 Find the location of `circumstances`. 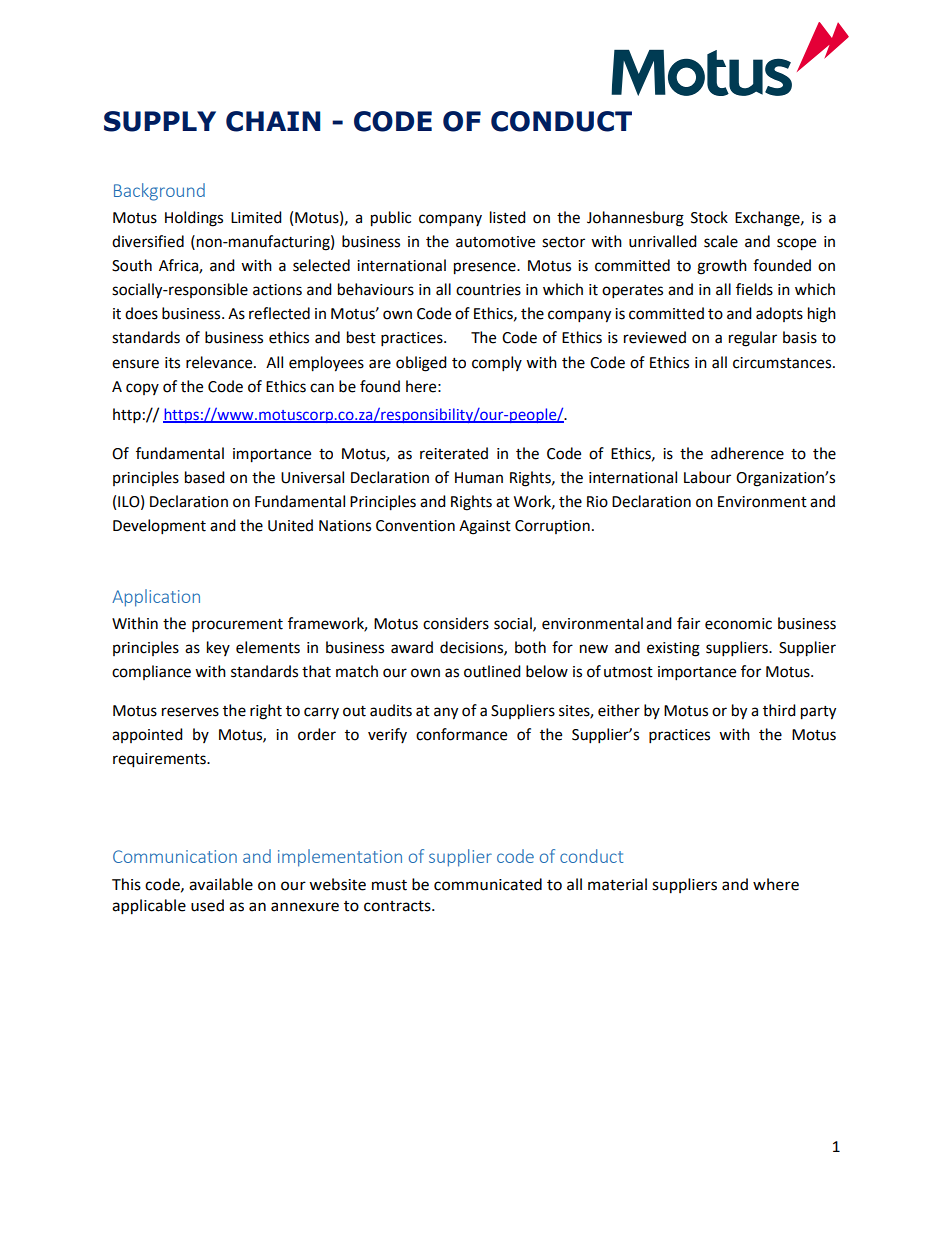

circumstances is located at coordinates (783, 363).
